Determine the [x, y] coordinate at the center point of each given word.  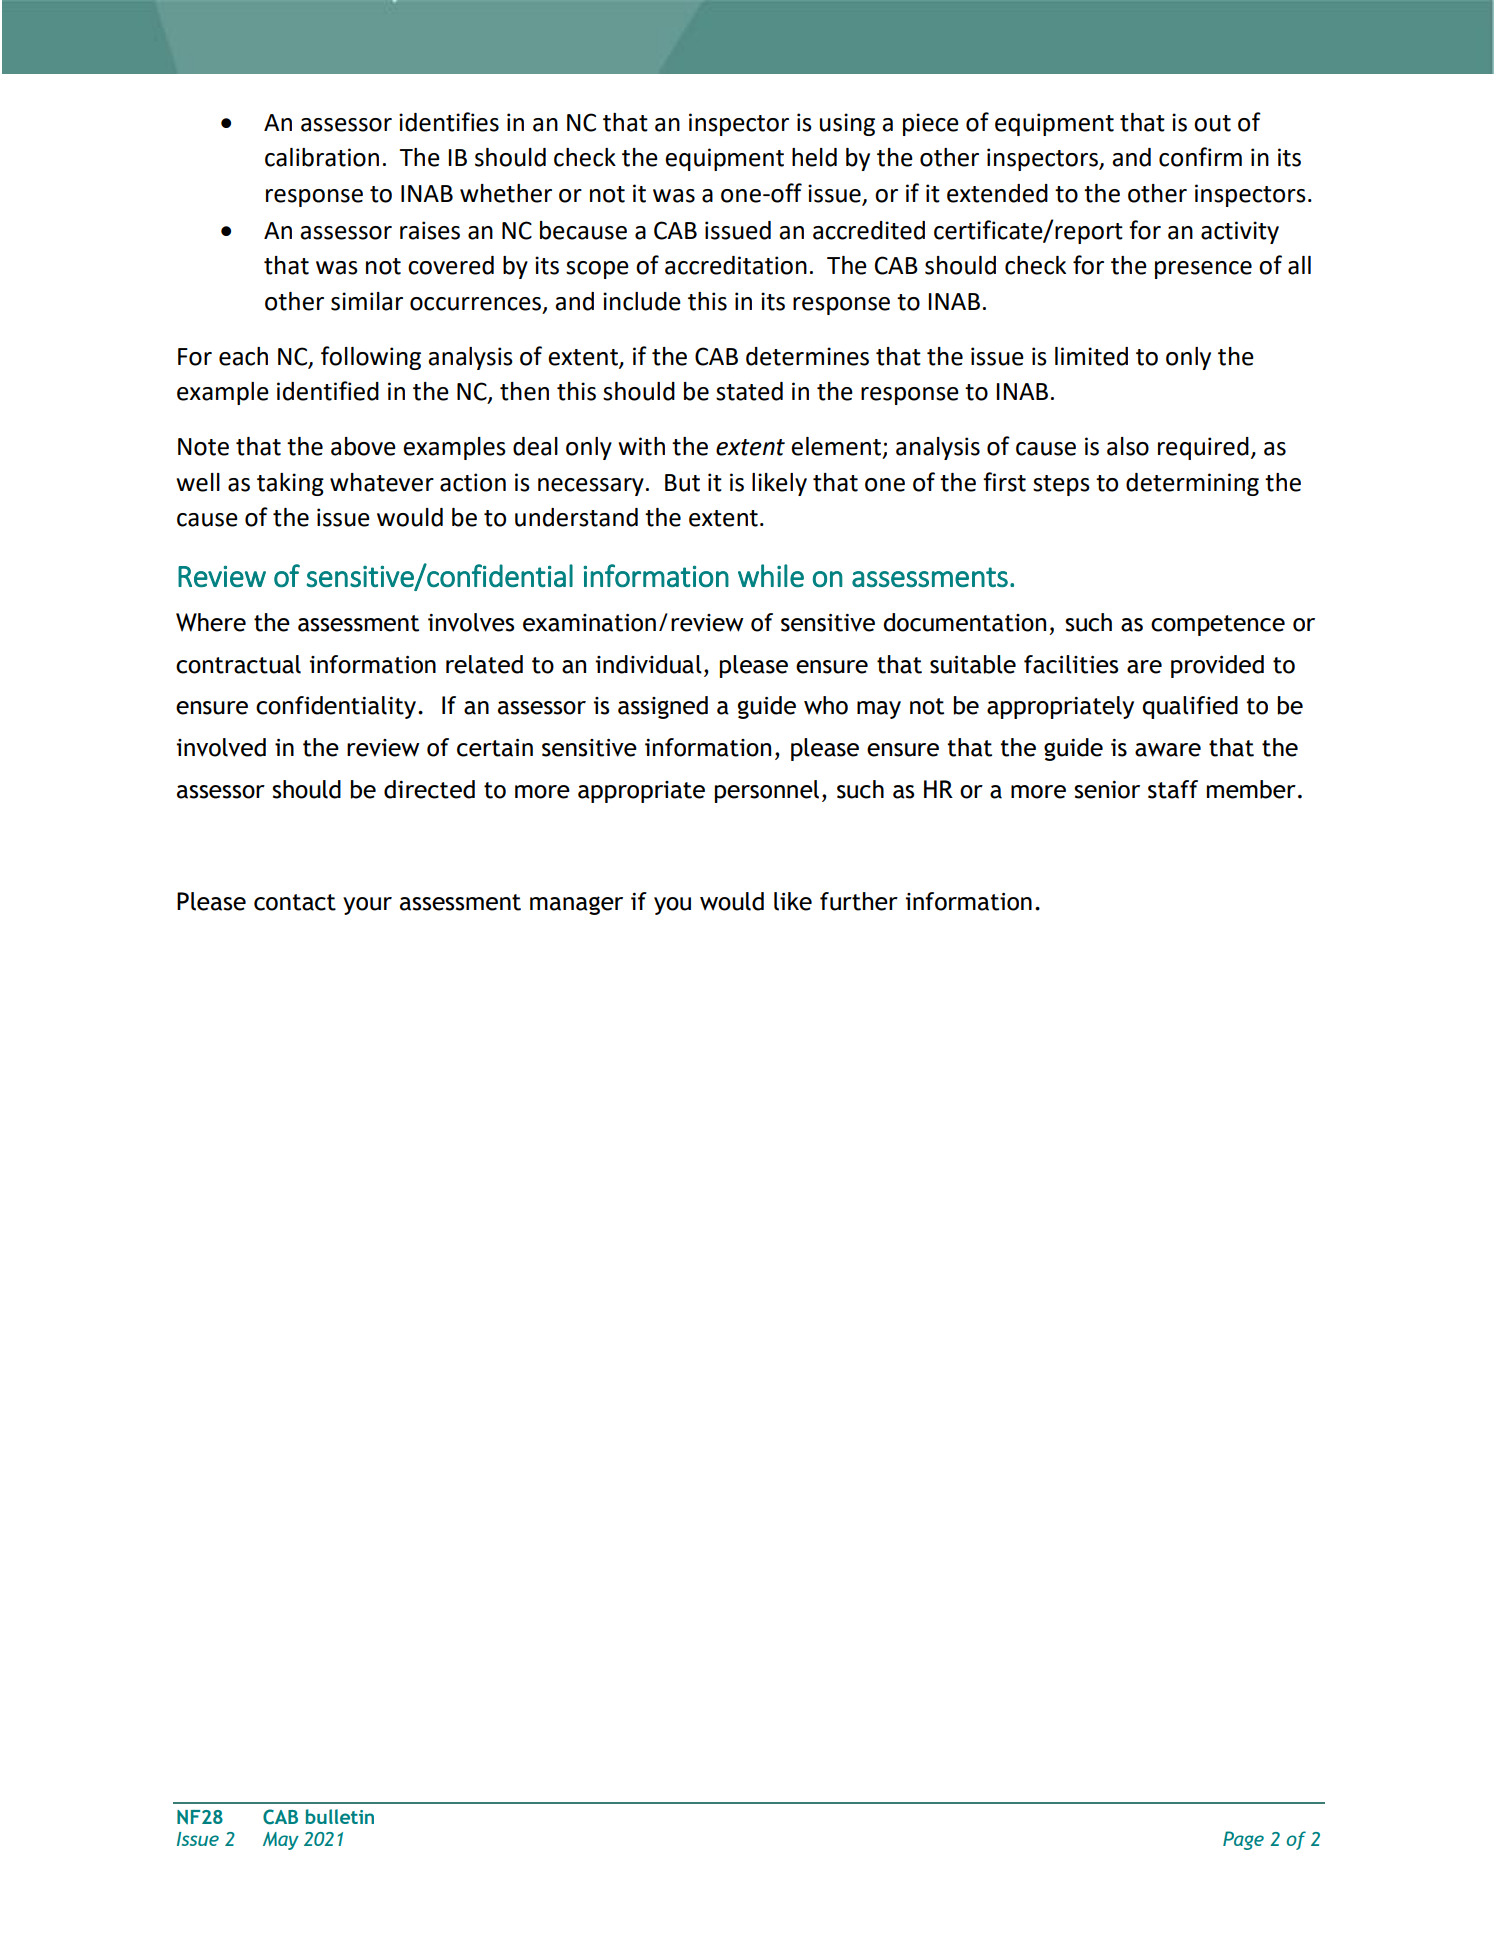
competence [1218, 625]
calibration [322, 157]
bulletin [340, 1816]
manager [576, 905]
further [859, 901]
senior [1107, 790]
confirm [1200, 157]
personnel [767, 791]
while [771, 575]
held [814, 157]
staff [1173, 789]
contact [295, 902]
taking [290, 484]
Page [1243, 1840]
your [367, 906]
